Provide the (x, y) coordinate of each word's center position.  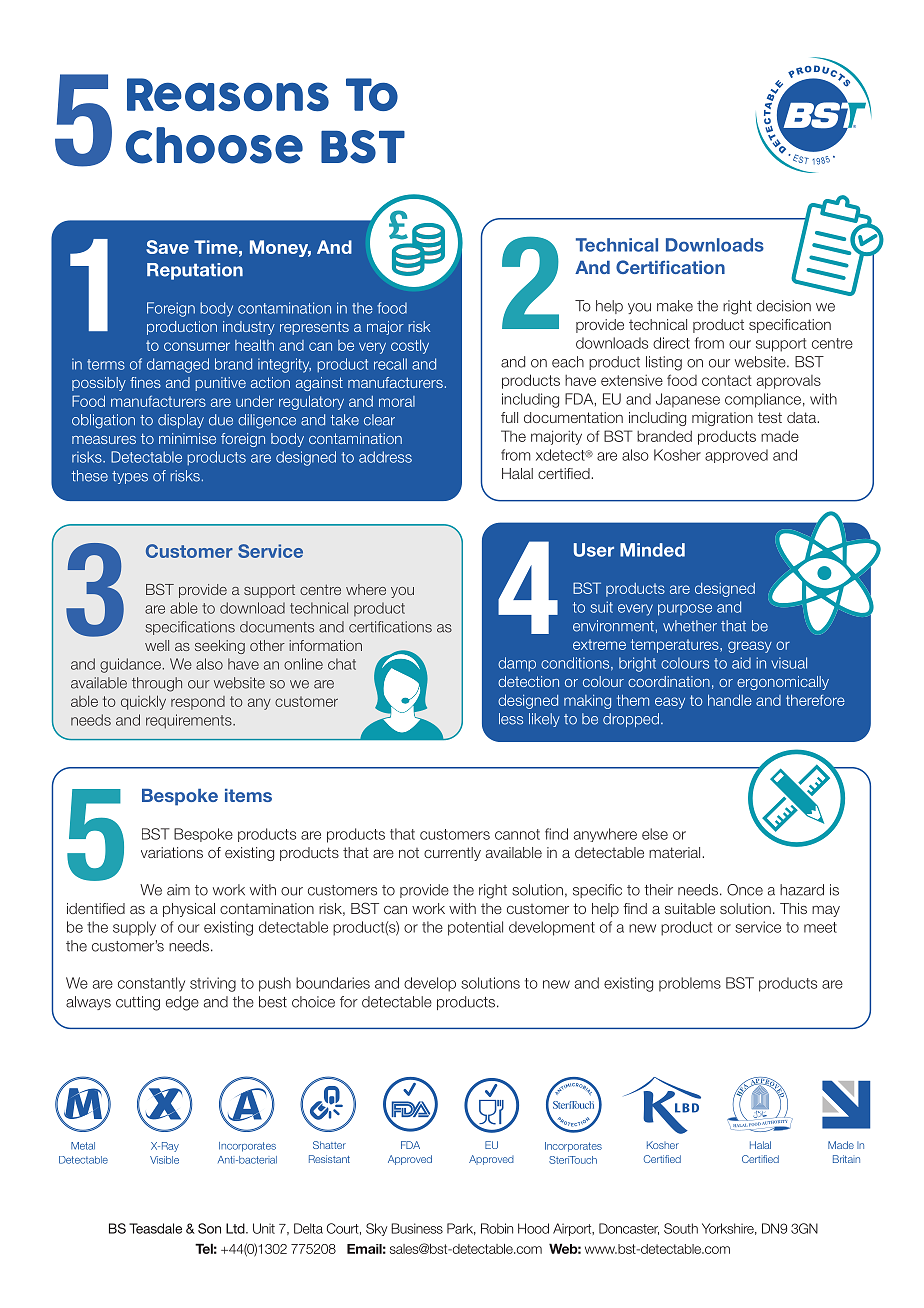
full (509, 417)
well (157, 645)
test (770, 417)
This (793, 908)
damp (517, 664)
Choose (214, 145)
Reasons (228, 94)
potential (475, 928)
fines (145, 382)
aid (741, 663)
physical (189, 910)
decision (784, 306)
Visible (164, 1160)
